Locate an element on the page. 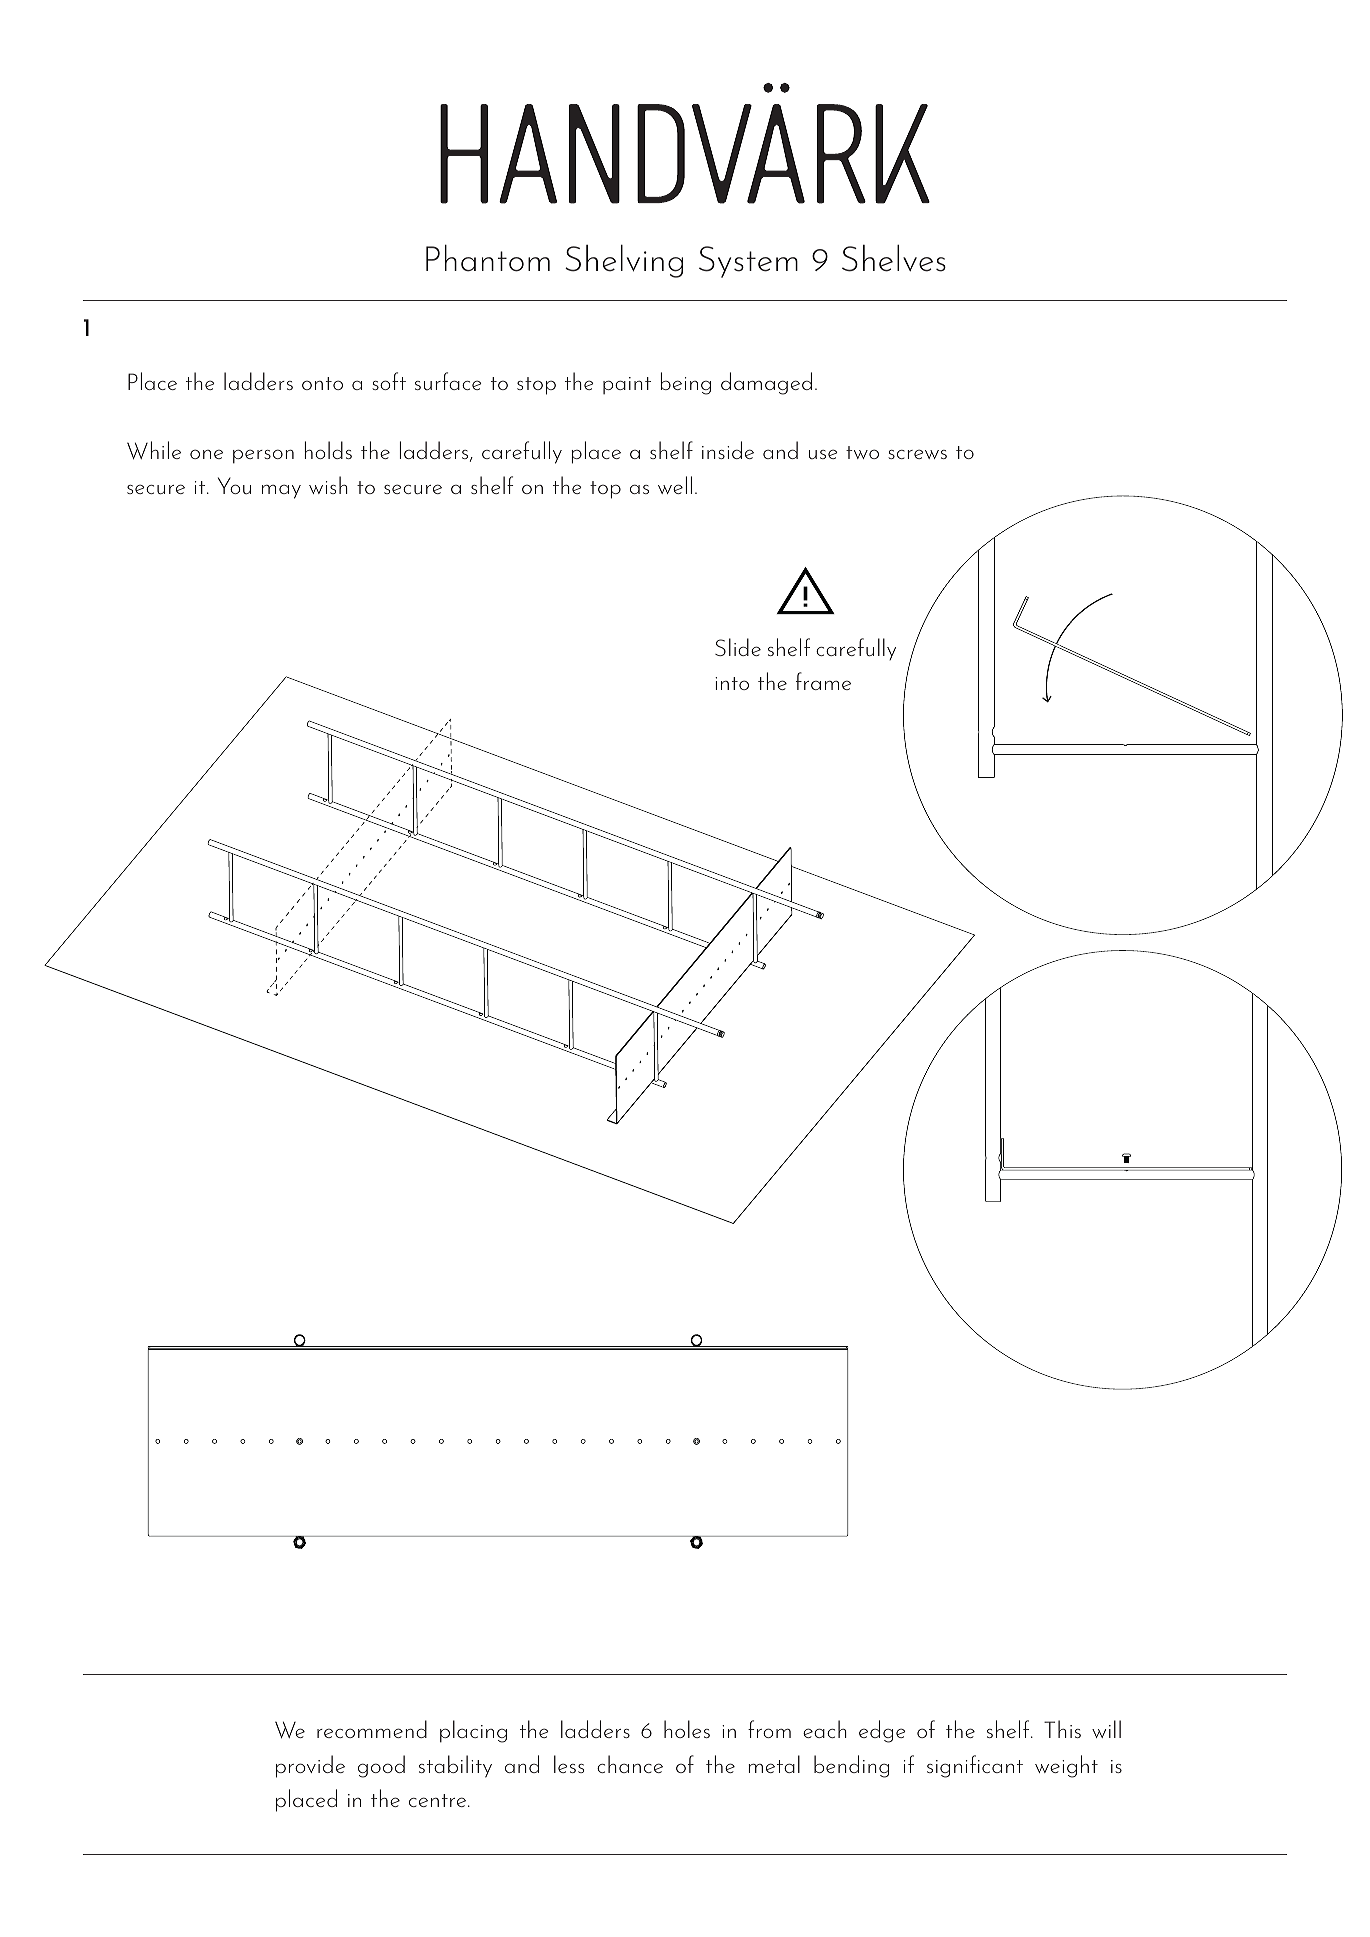  chance is located at coordinates (630, 1764).
